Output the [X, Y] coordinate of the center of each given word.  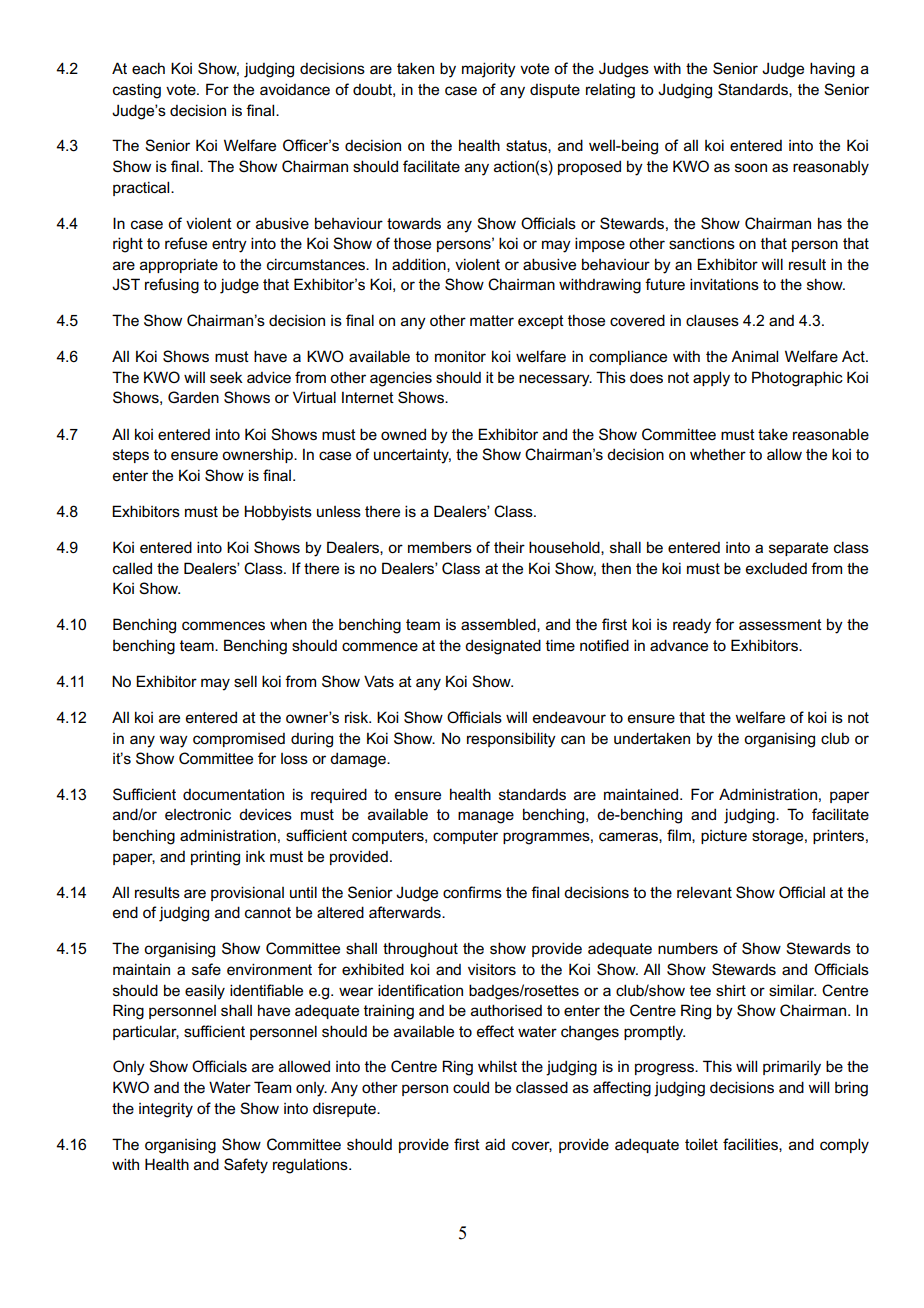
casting [137, 91]
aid [495, 1144]
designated [503, 647]
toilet [701, 1144]
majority [489, 70]
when [288, 625]
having [832, 70]
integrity [166, 1110]
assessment [780, 625]
